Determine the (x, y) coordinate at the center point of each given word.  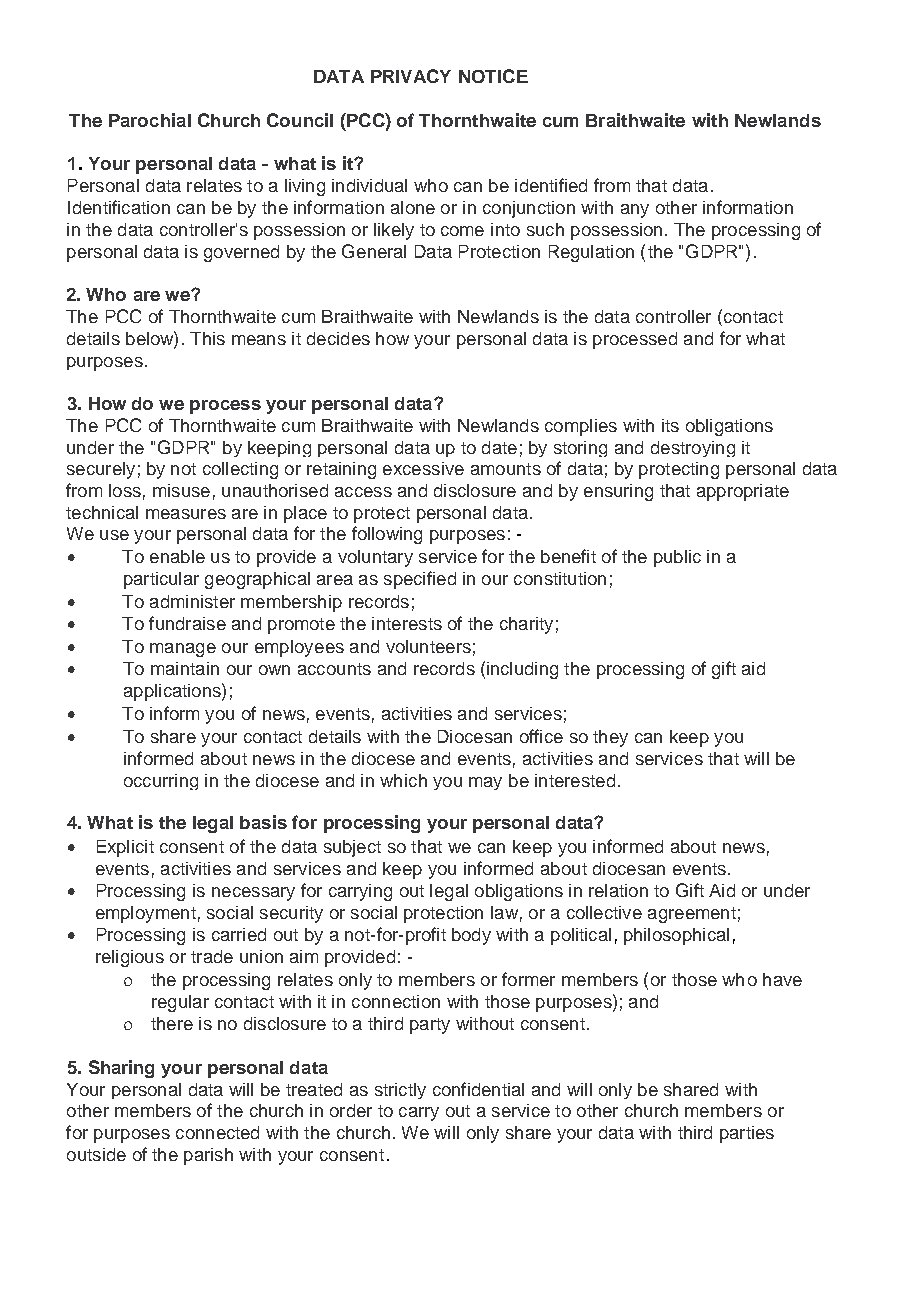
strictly (400, 1091)
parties (747, 1134)
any (635, 211)
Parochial (150, 120)
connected (217, 1132)
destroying (693, 449)
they (610, 738)
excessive (423, 468)
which (403, 780)
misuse (181, 490)
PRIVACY (411, 76)
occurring (161, 782)
